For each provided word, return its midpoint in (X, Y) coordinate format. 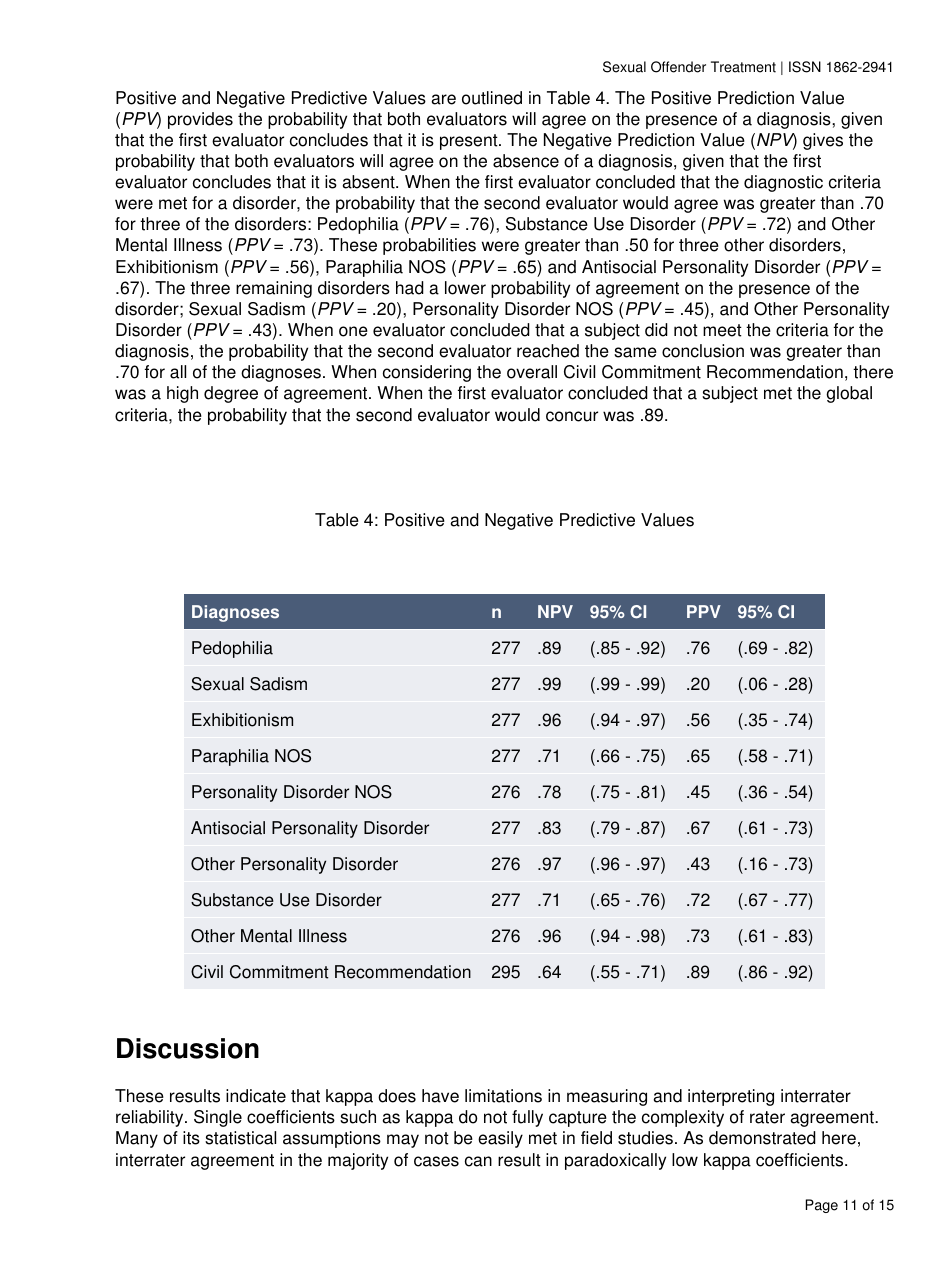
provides (200, 120)
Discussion (188, 1048)
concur (572, 416)
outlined (492, 98)
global (849, 394)
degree (231, 394)
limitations (503, 1096)
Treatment (743, 67)
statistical (240, 1138)
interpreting (731, 1097)
